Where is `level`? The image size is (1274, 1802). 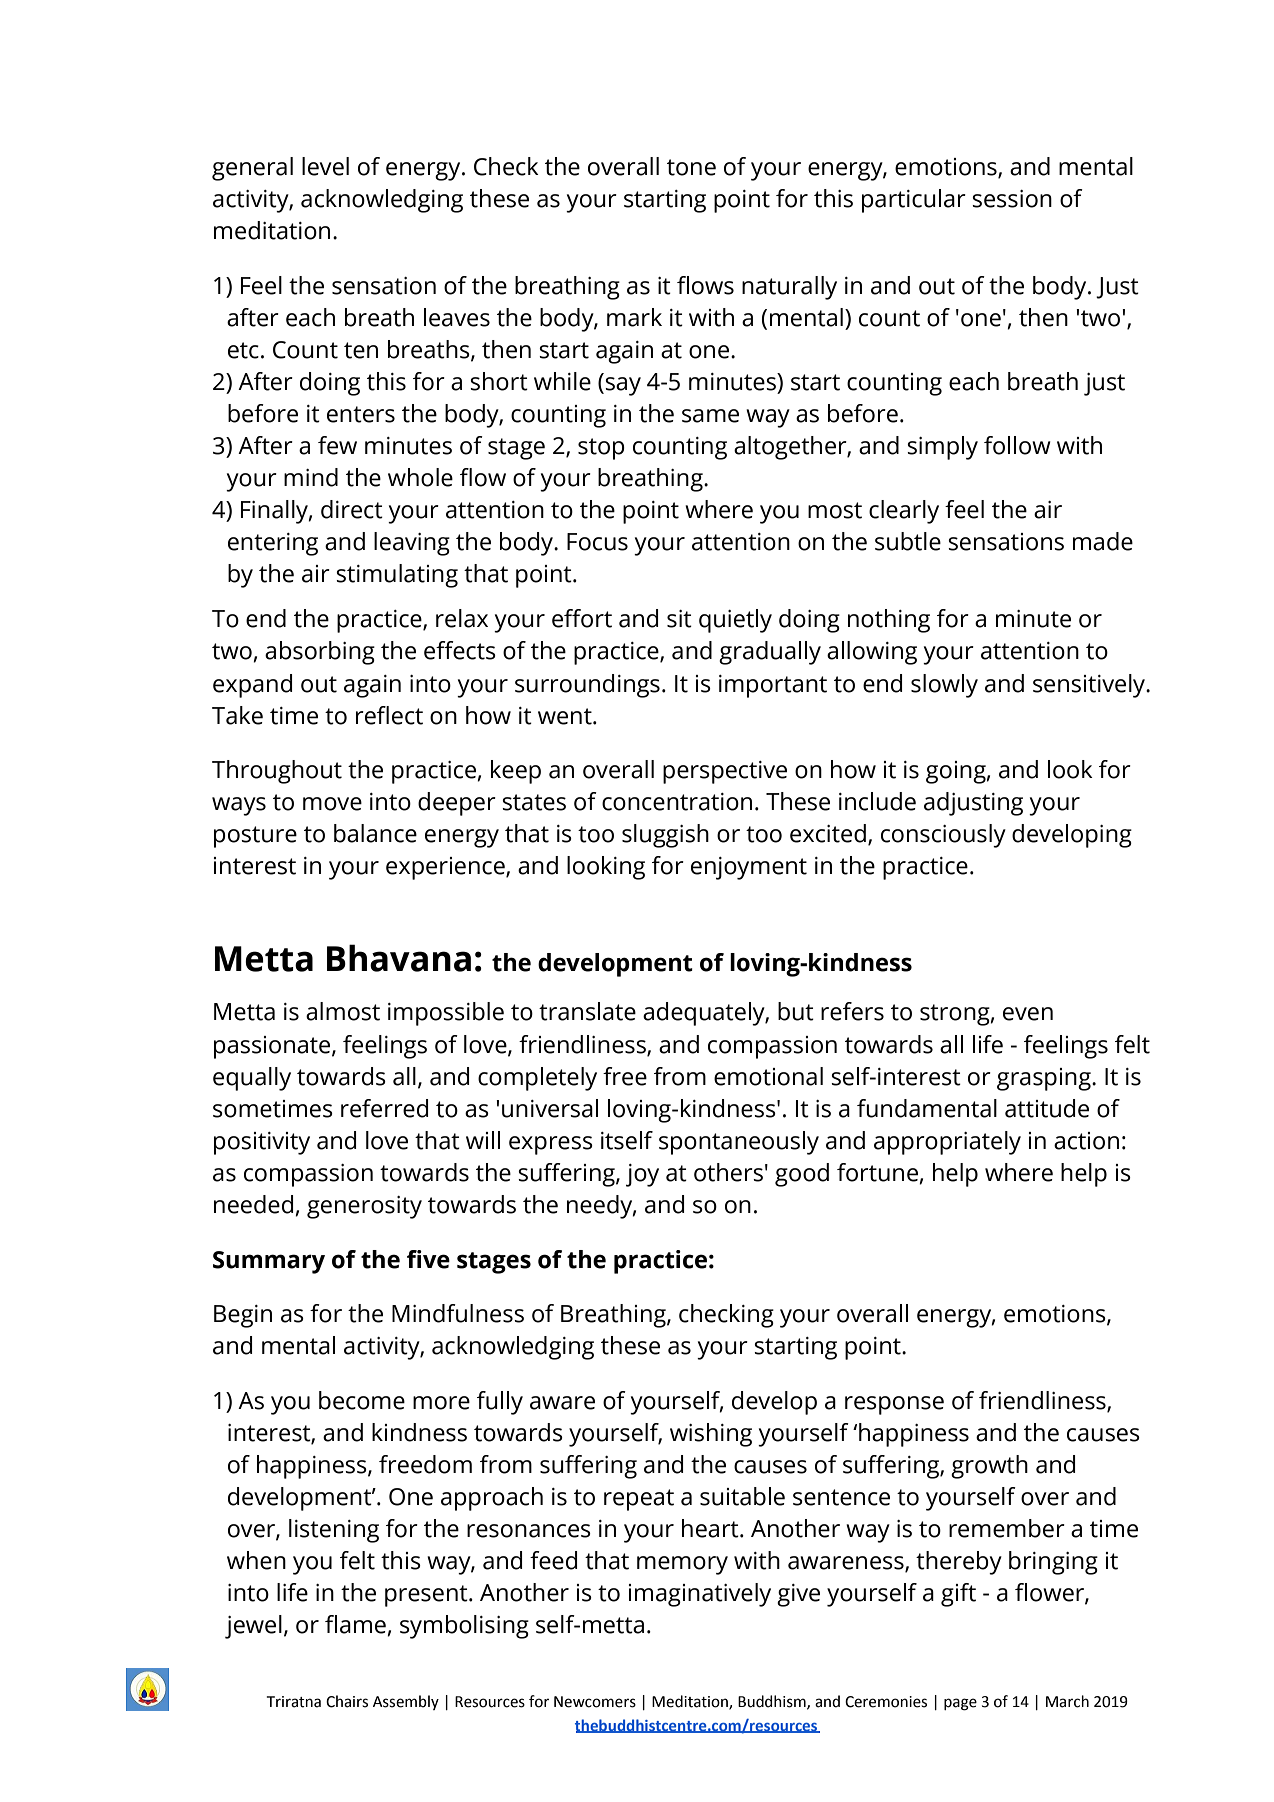
level is located at coordinates (325, 166).
